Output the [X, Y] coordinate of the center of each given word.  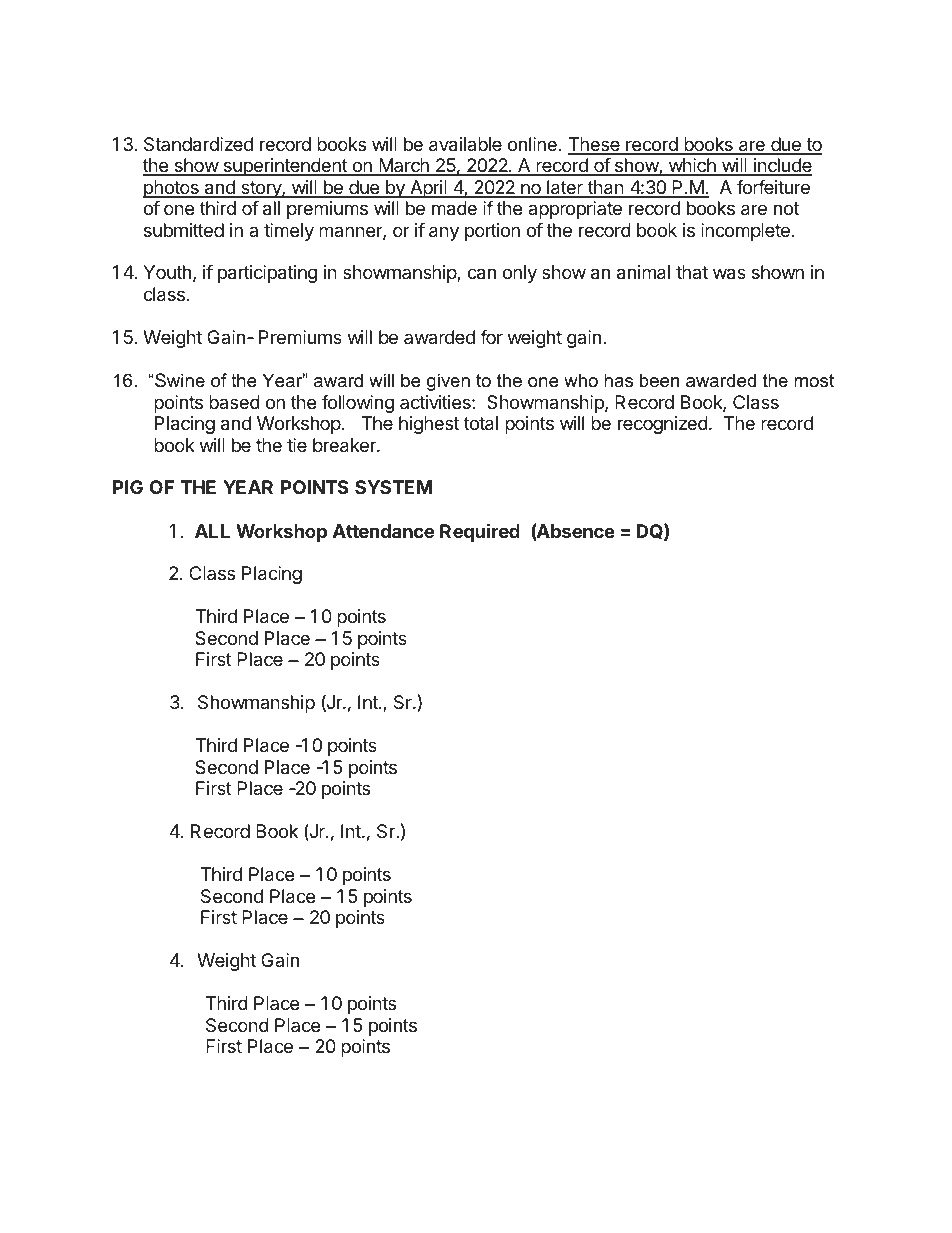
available [465, 144]
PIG [128, 487]
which [692, 166]
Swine [179, 380]
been [659, 380]
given [448, 382]
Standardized [198, 144]
